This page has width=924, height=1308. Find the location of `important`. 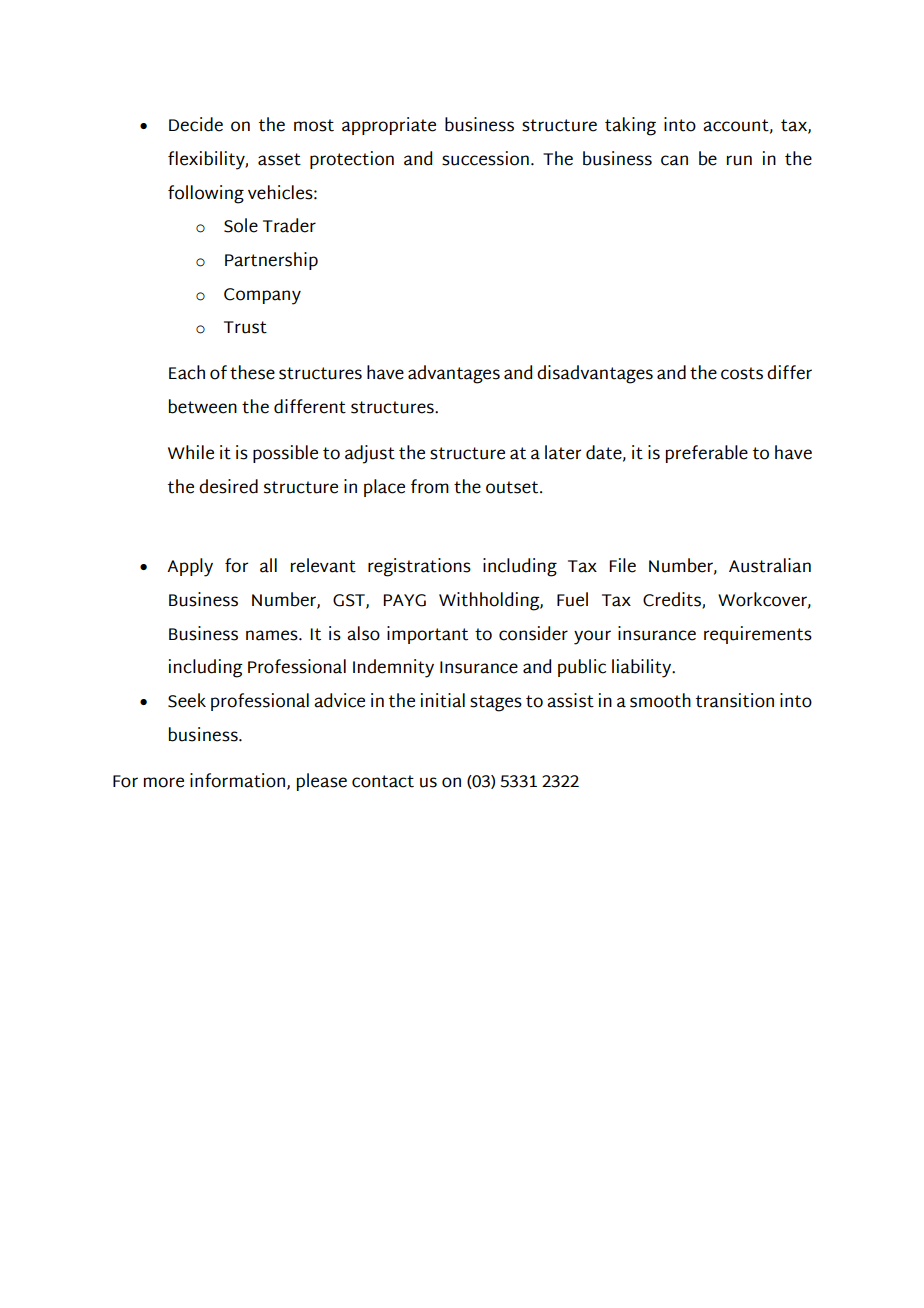

important is located at coordinates (427, 635).
